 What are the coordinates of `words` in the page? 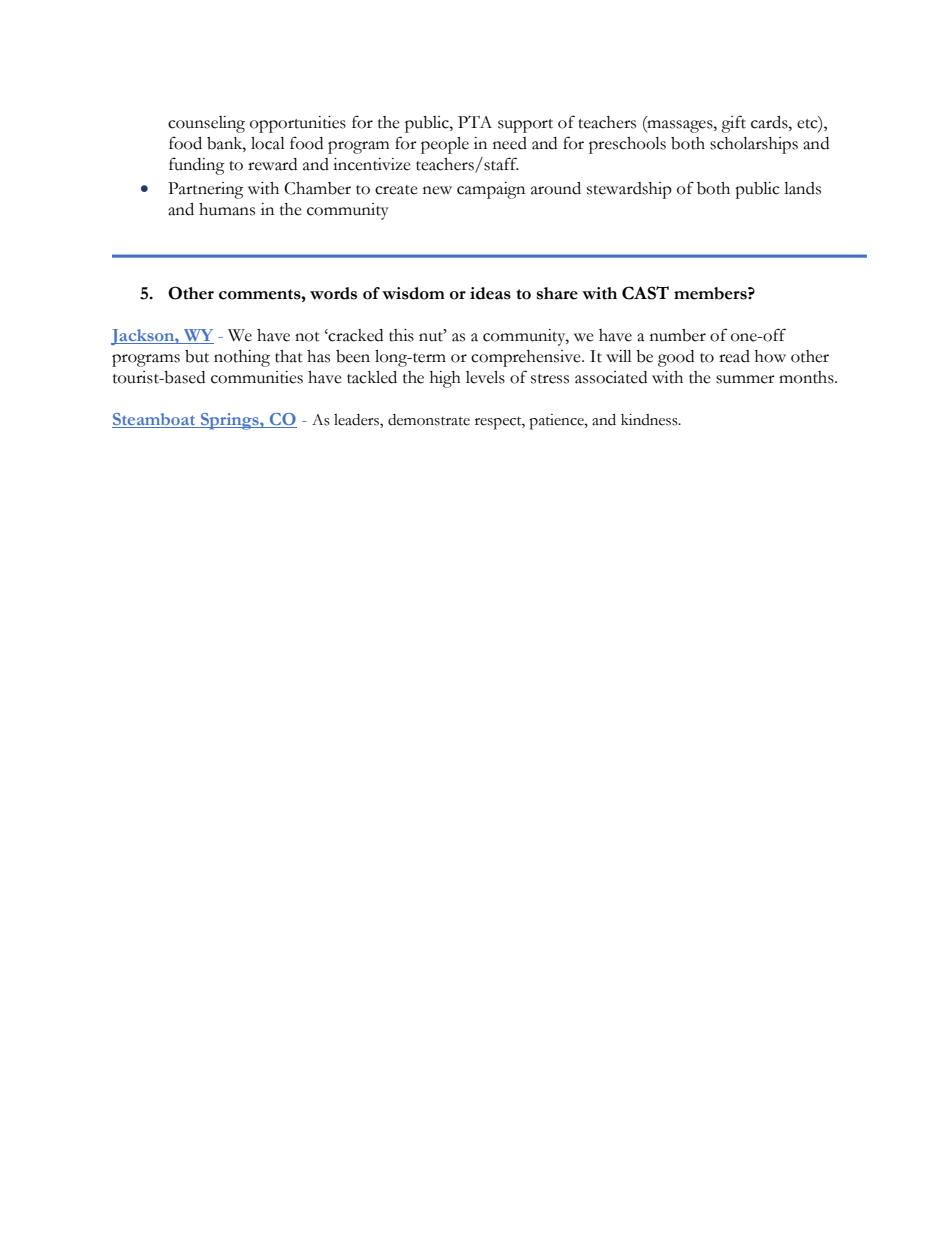 It's located at (333, 293).
